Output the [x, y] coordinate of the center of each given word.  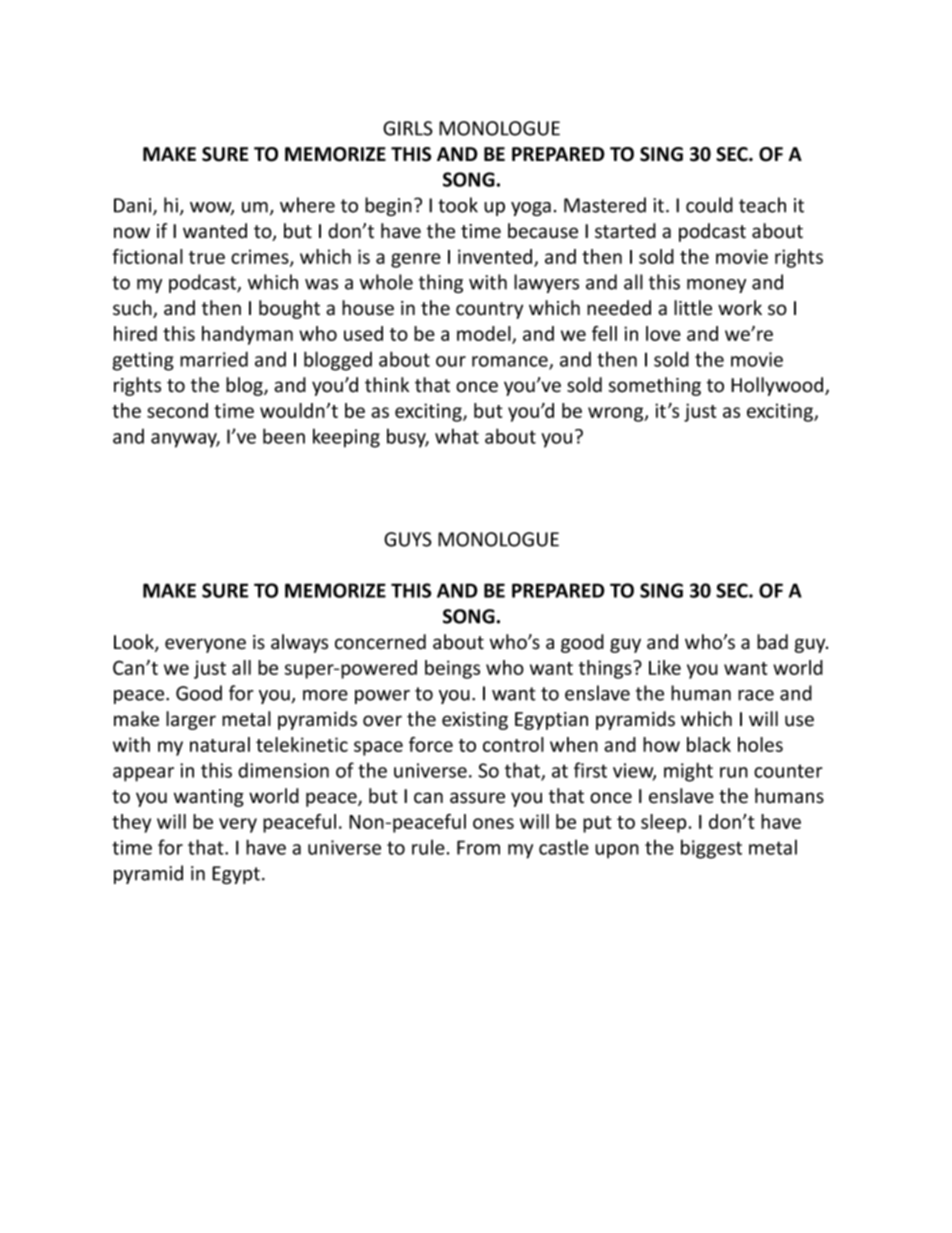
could [709, 205]
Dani [134, 206]
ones [493, 823]
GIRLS [408, 128]
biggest [711, 849]
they [131, 823]
